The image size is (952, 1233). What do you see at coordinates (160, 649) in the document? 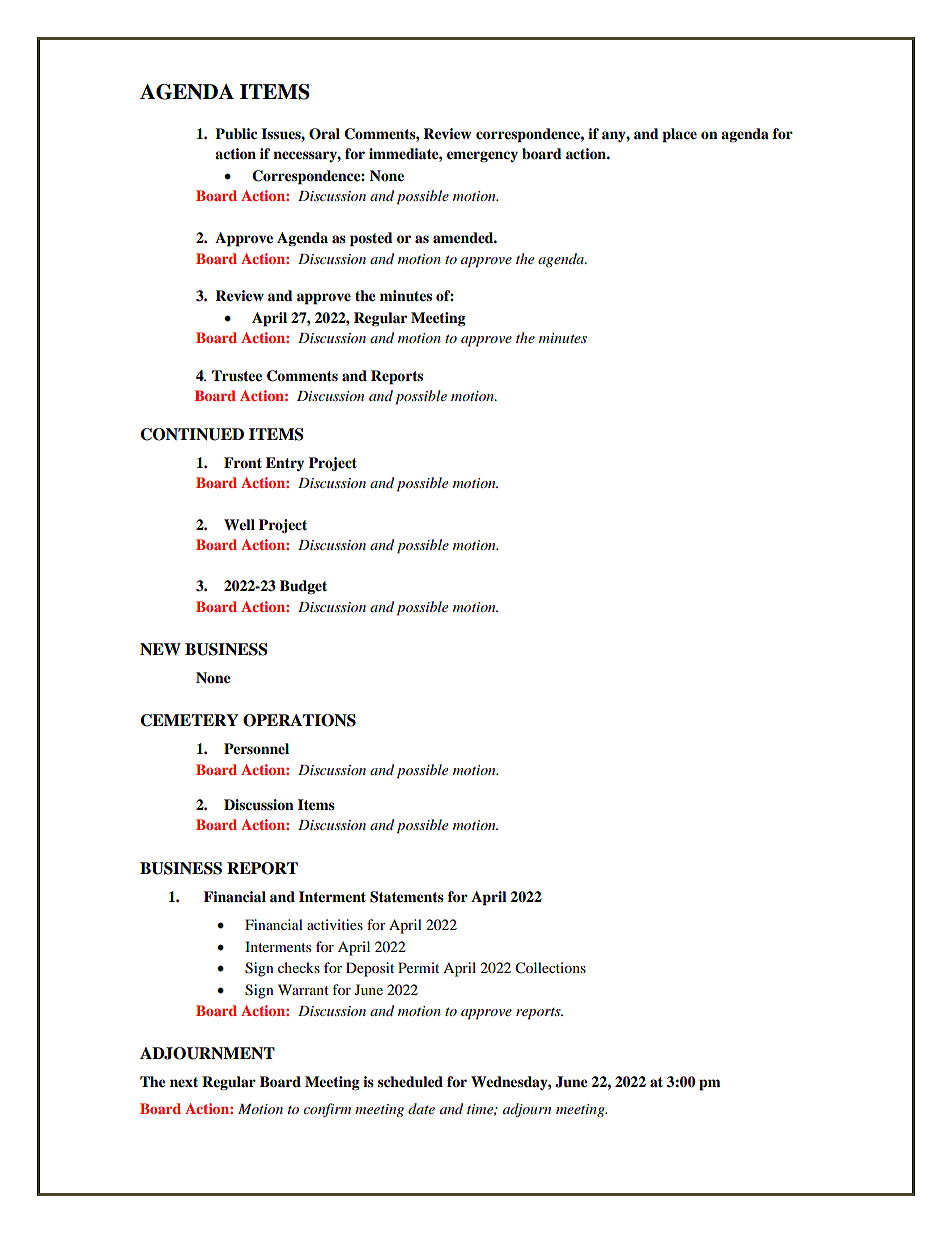
I see `NEW` at bounding box center [160, 649].
